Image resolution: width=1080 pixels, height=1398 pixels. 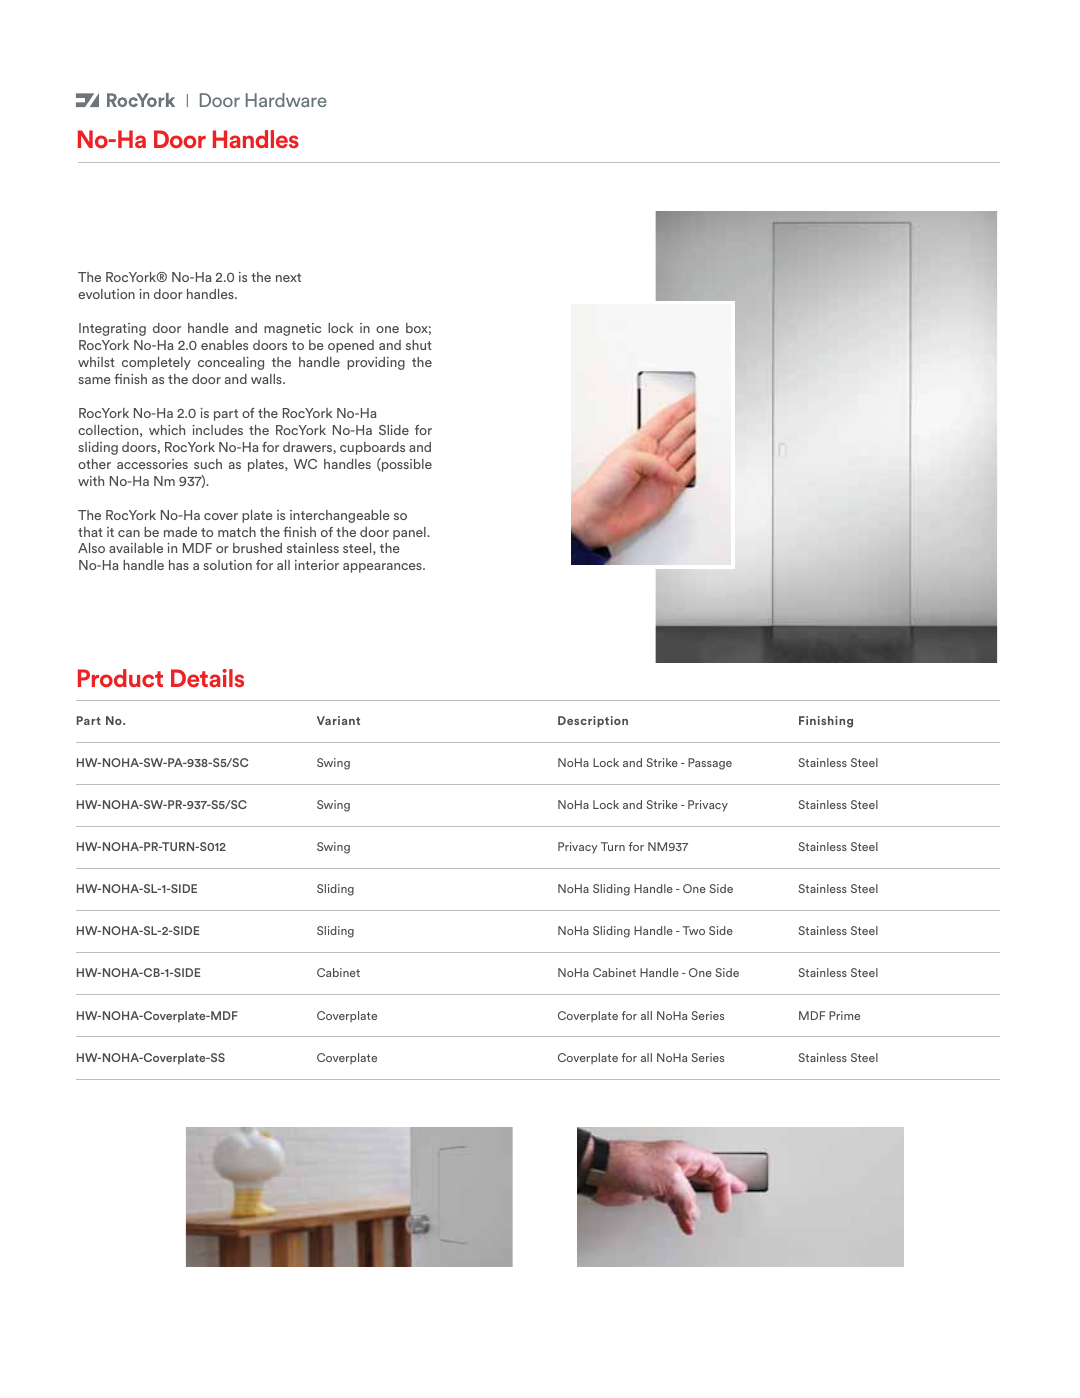 What do you see at coordinates (693, 930) in the screenshot?
I see `Two` at bounding box center [693, 930].
